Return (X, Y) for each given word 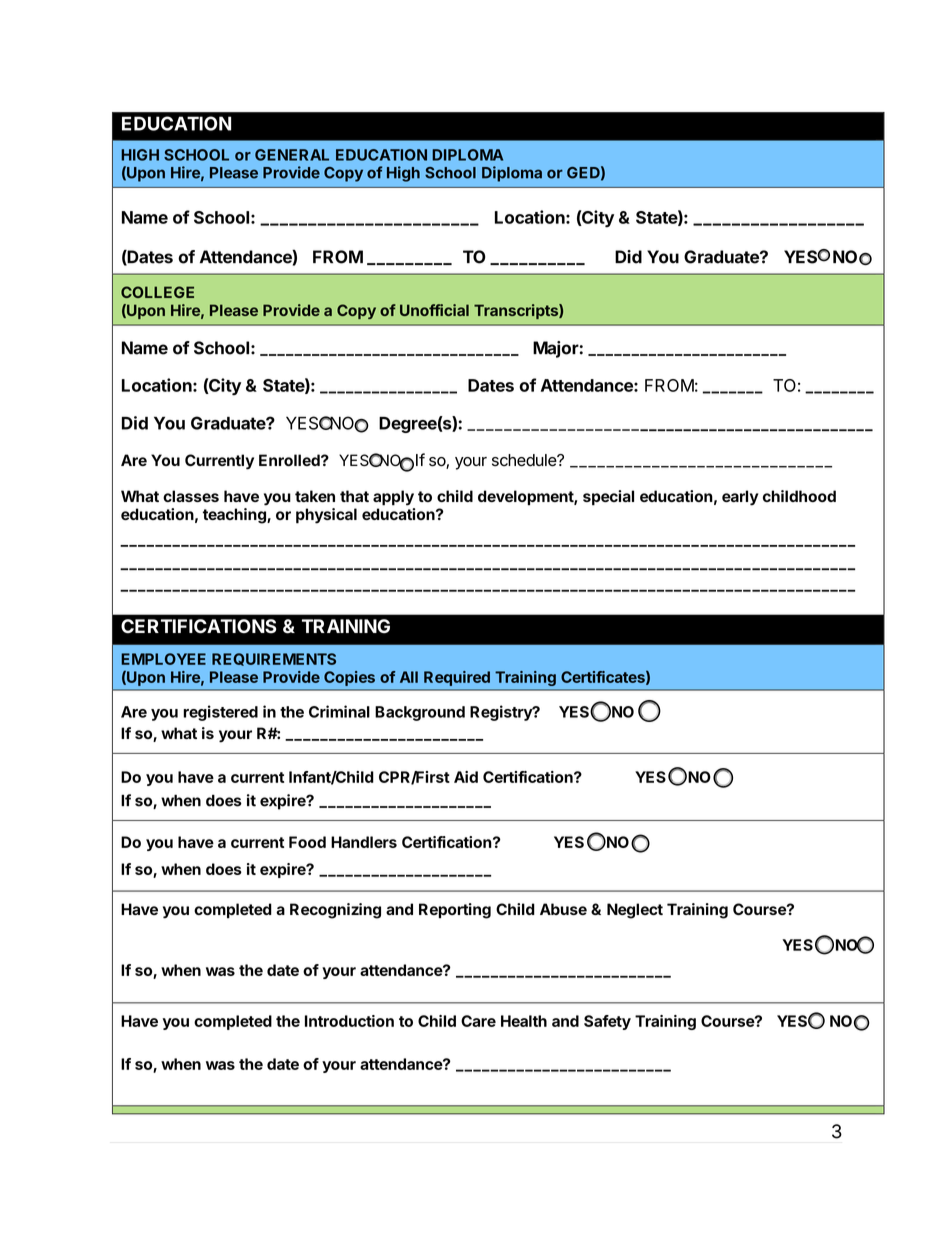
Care (478, 1021)
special (608, 498)
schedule (525, 460)
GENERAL (292, 155)
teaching (235, 516)
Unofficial (434, 310)
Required (457, 678)
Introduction (349, 1021)
